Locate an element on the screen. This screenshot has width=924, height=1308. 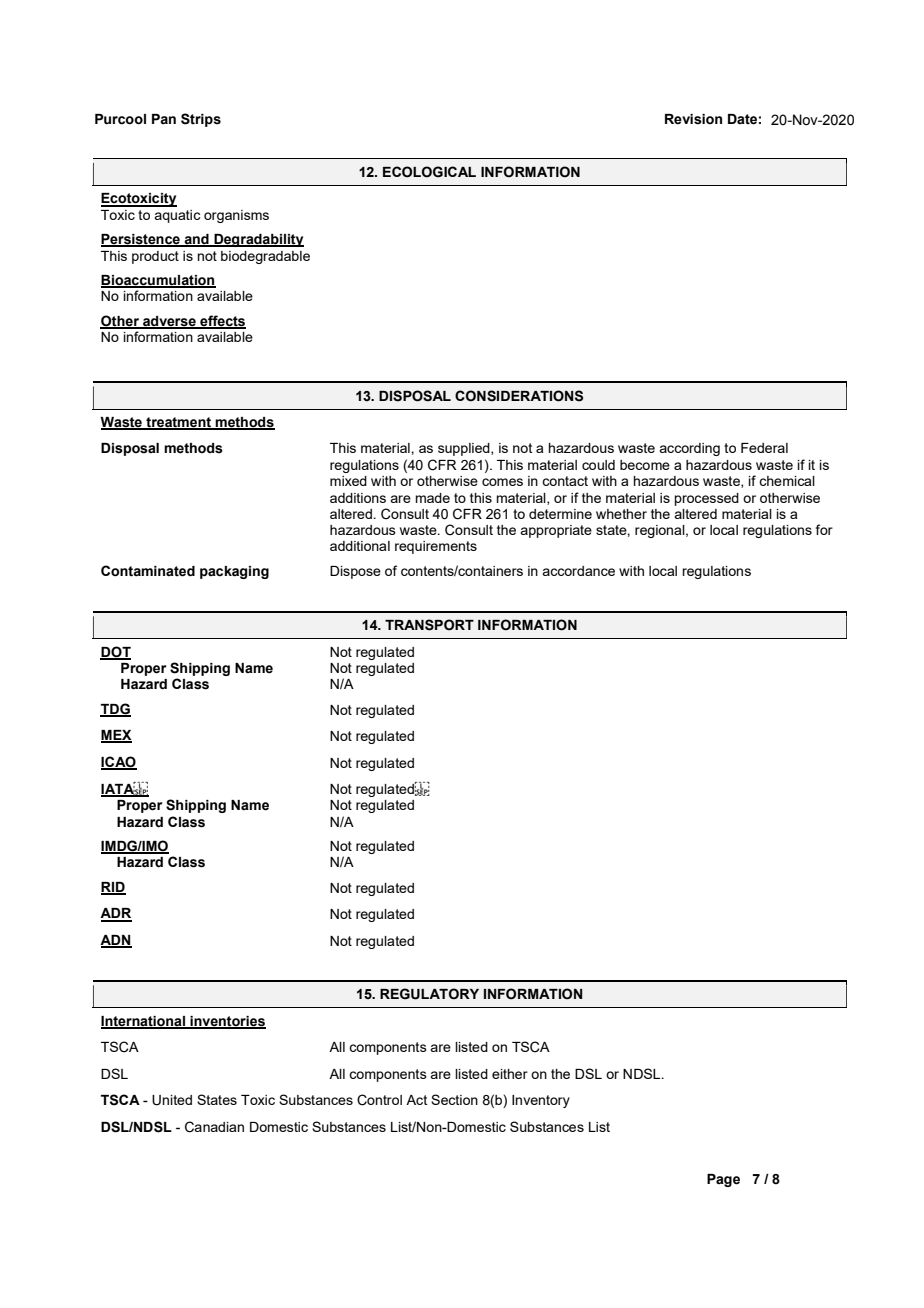
CONSIDERATIONS is located at coordinates (519, 396).
